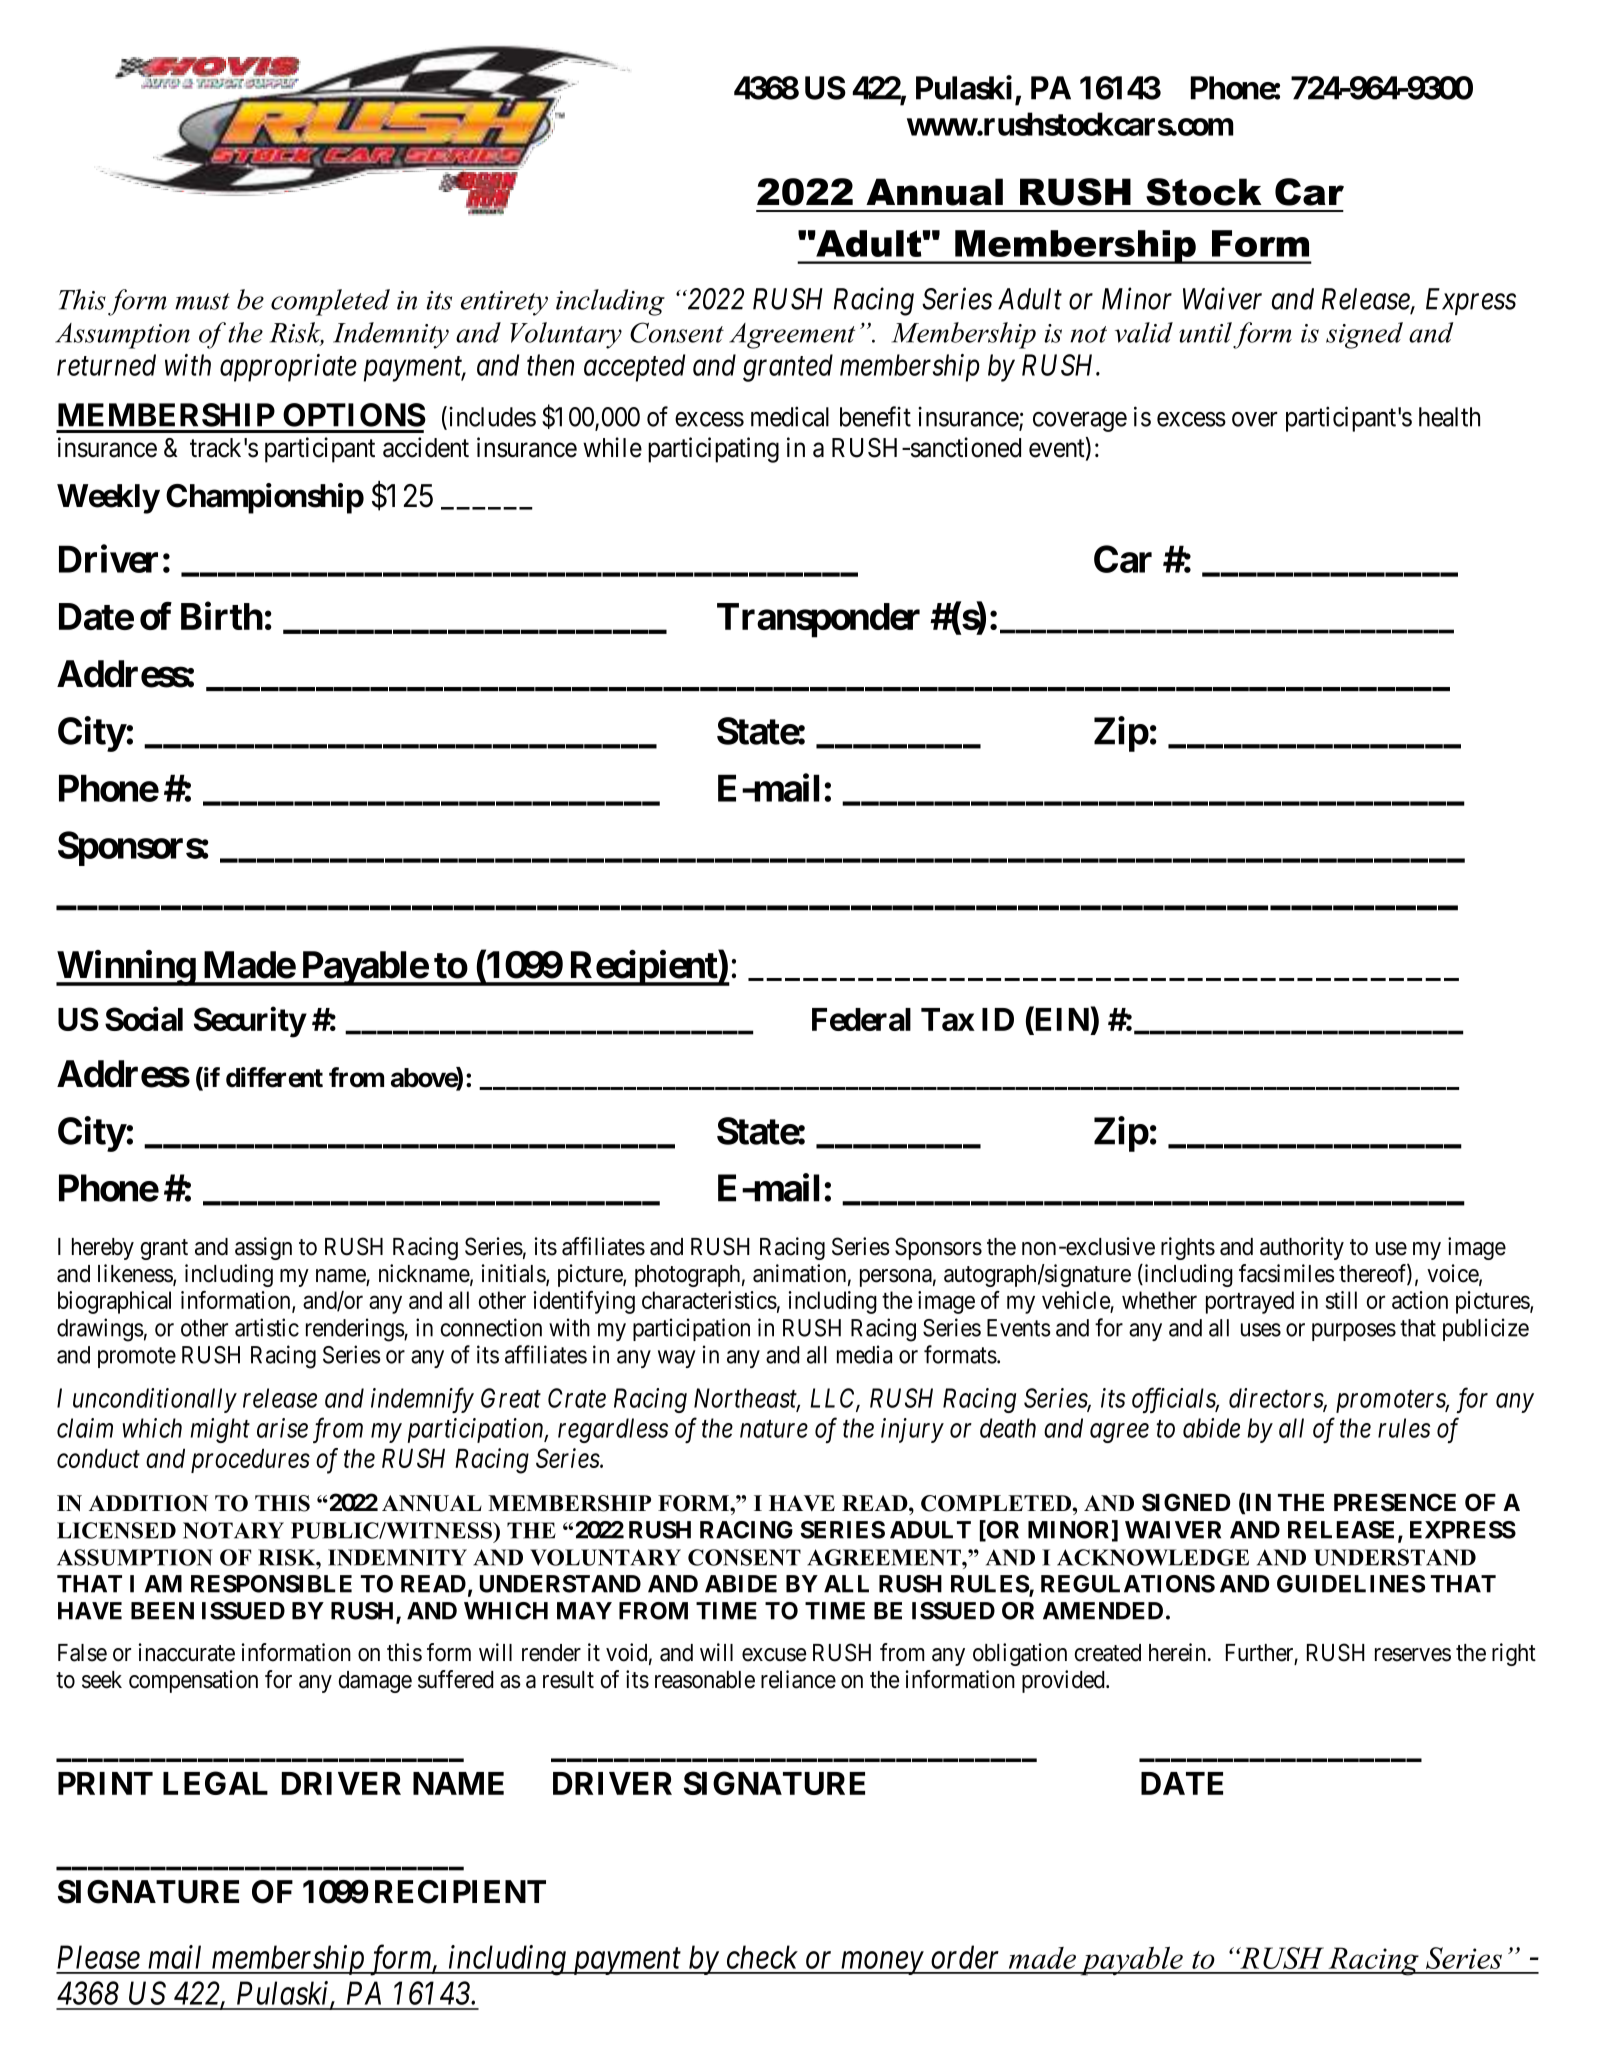 This page has width=1601, height=2071. What do you see at coordinates (1205, 332) in the page?
I see `until` at bounding box center [1205, 332].
